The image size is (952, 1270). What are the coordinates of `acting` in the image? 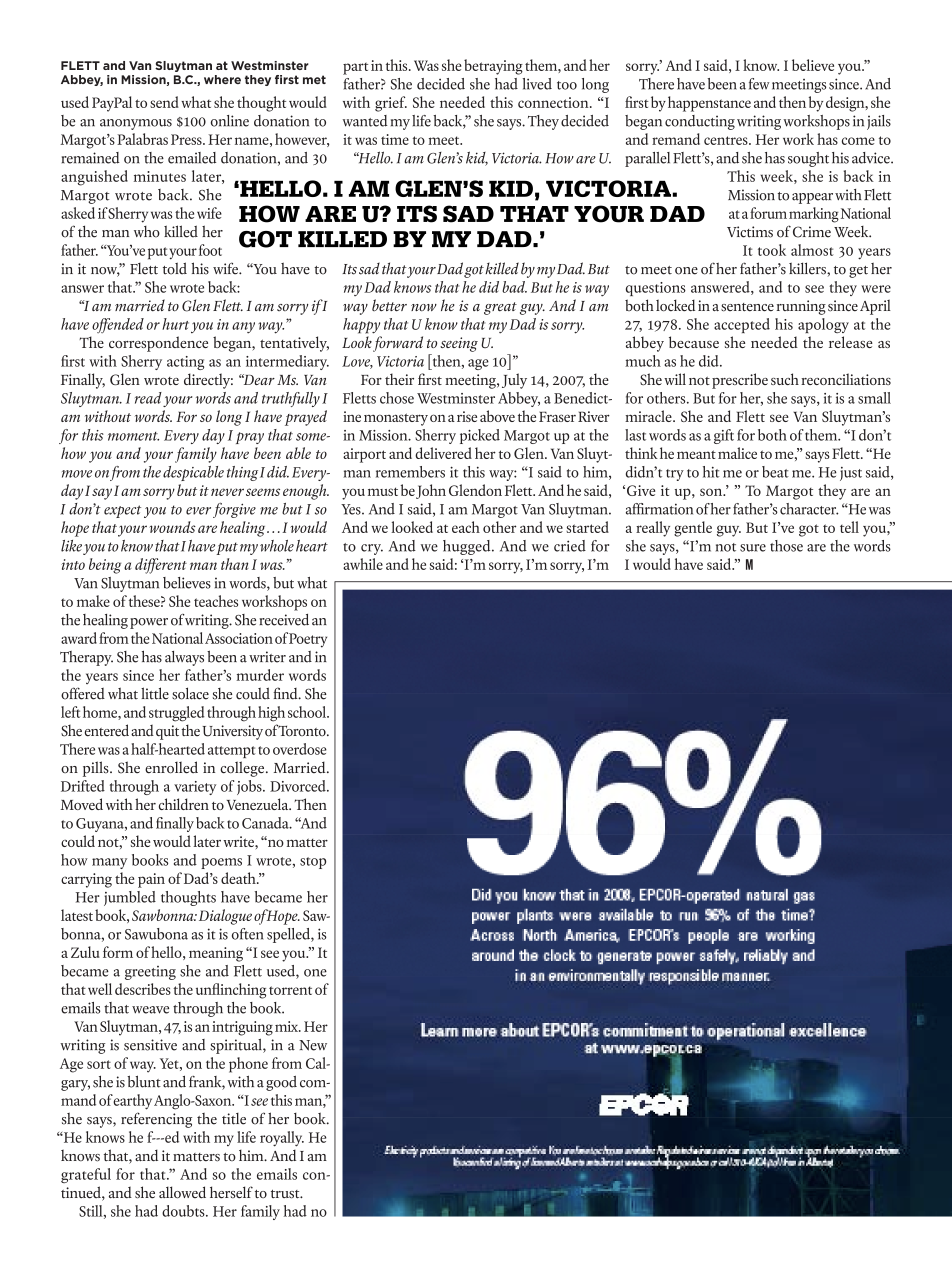 It's located at (185, 363).
